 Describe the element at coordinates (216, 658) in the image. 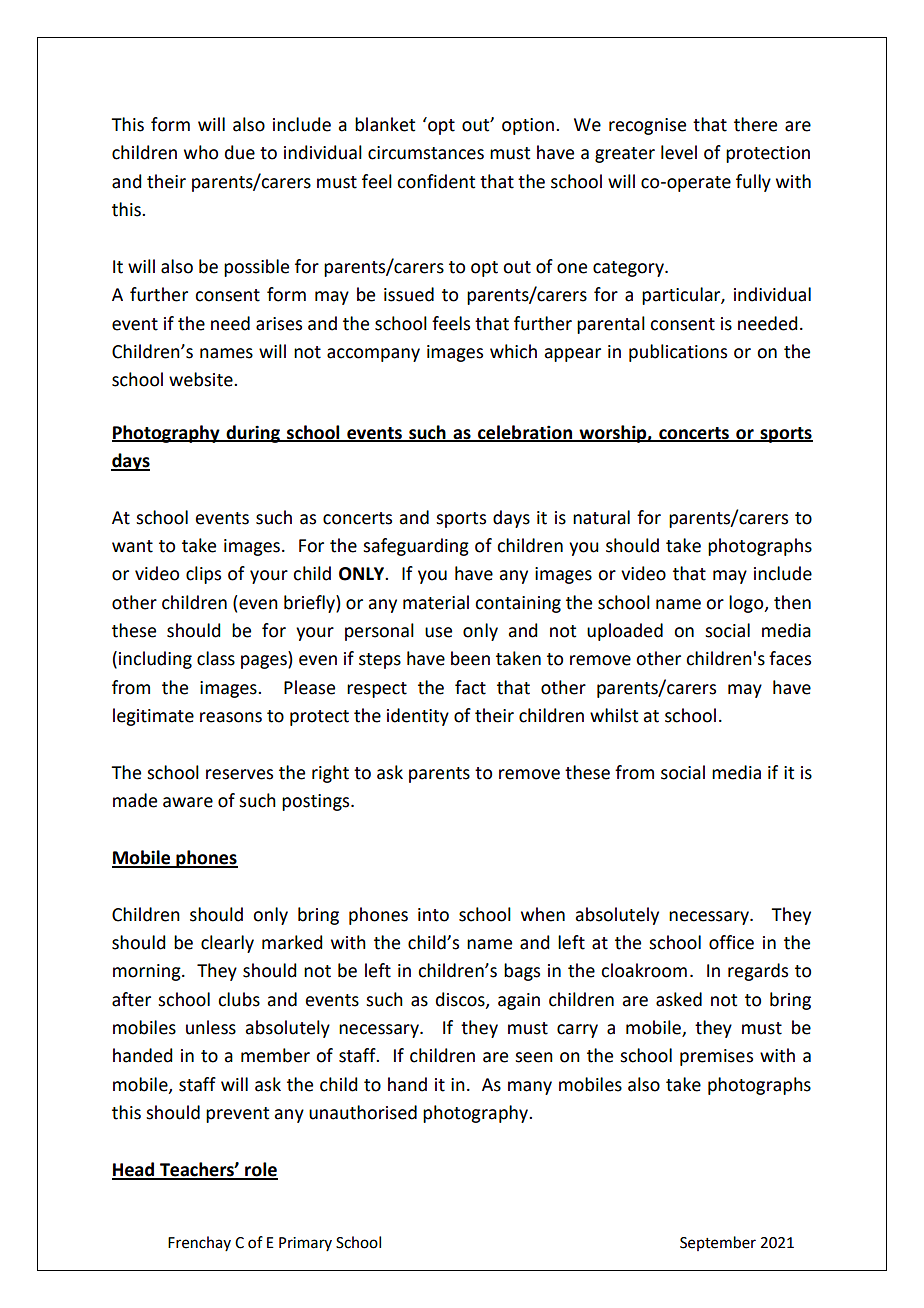

I see `class` at that location.
